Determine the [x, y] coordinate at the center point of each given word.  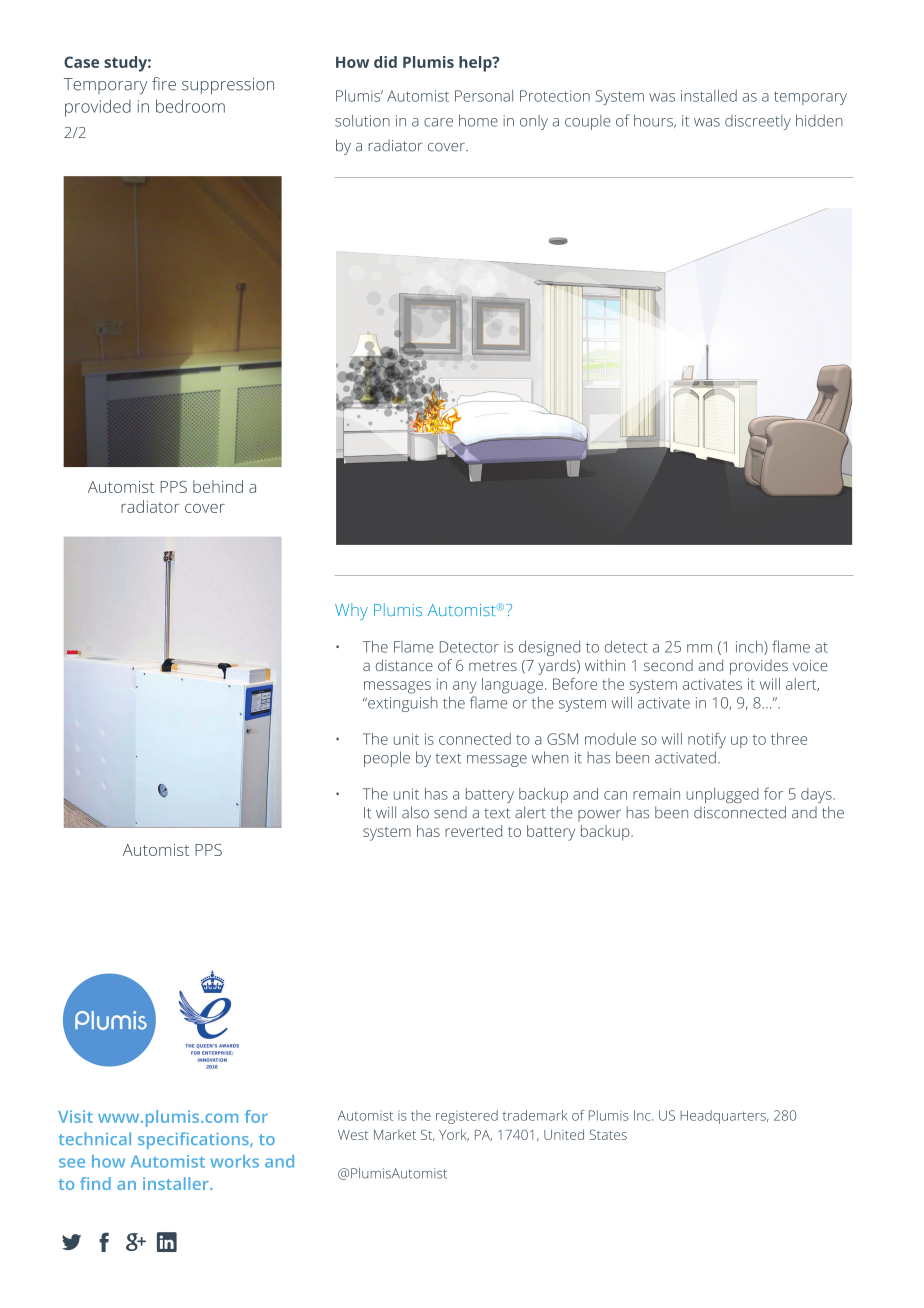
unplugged [722, 795]
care [438, 122]
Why [351, 611]
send [450, 813]
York [454, 1135]
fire [164, 84]
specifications [194, 1140]
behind [218, 486]
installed [709, 96]
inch [750, 647]
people [387, 759]
